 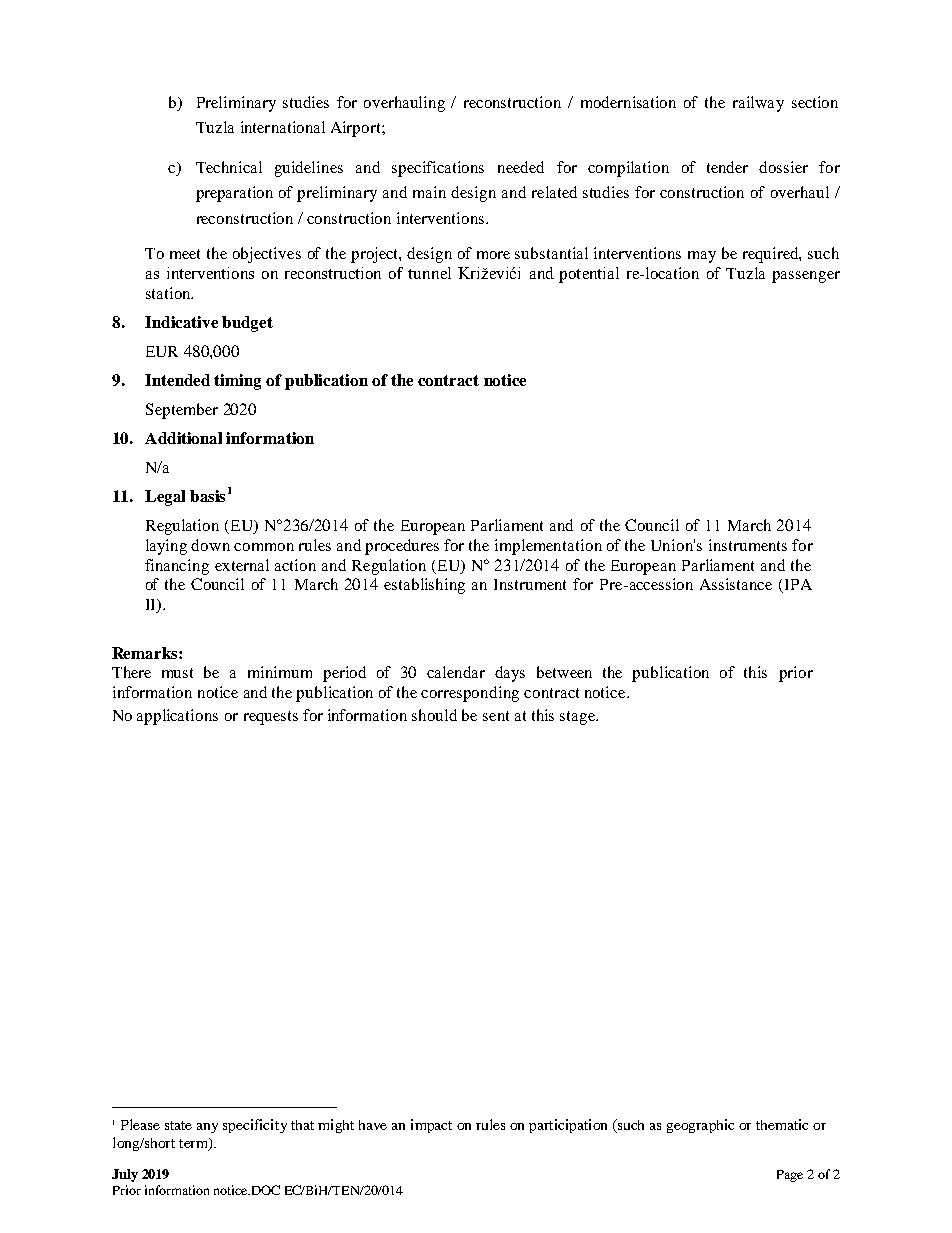 I want to click on tender, so click(x=727, y=167).
